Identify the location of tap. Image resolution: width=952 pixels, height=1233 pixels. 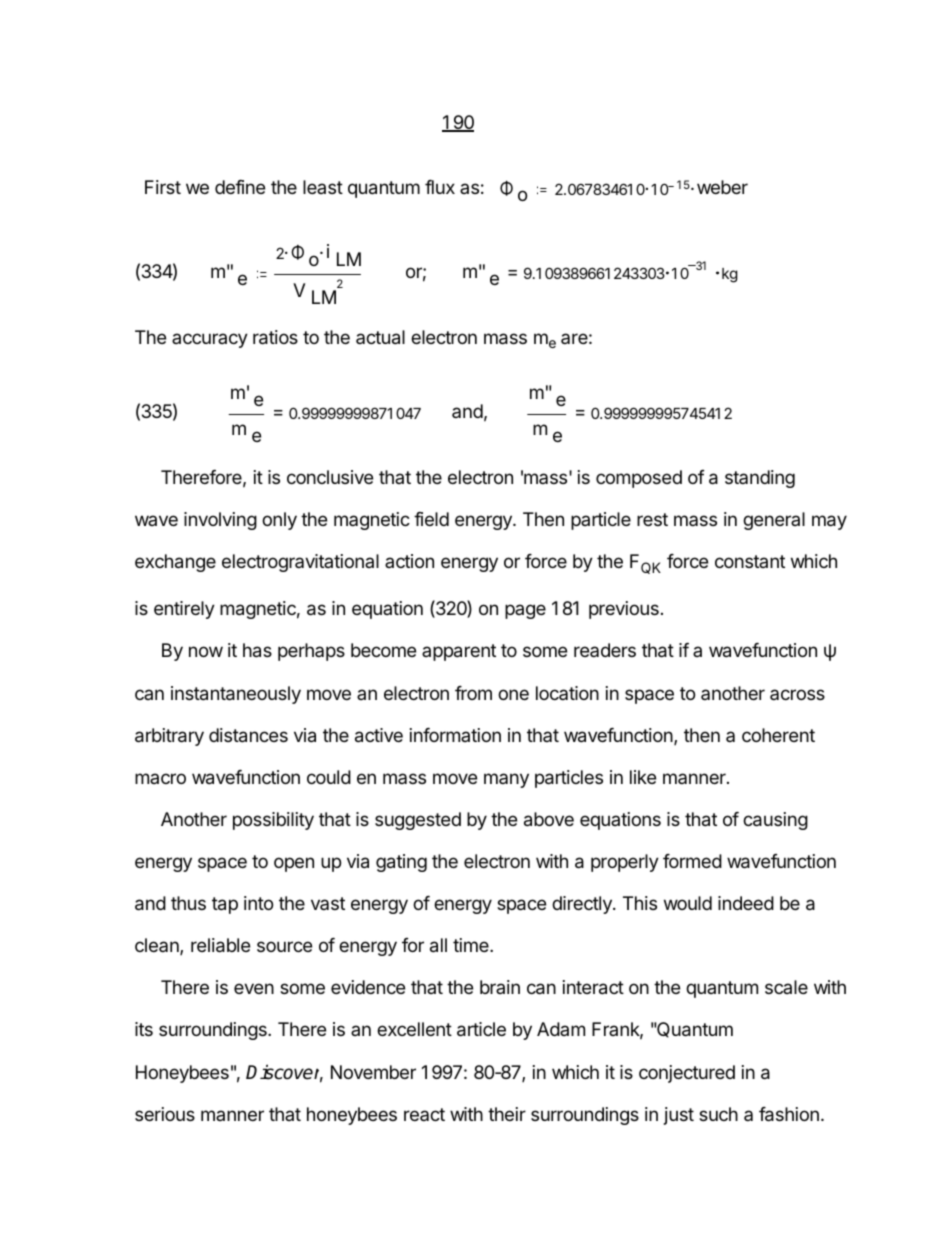
(225, 905).
